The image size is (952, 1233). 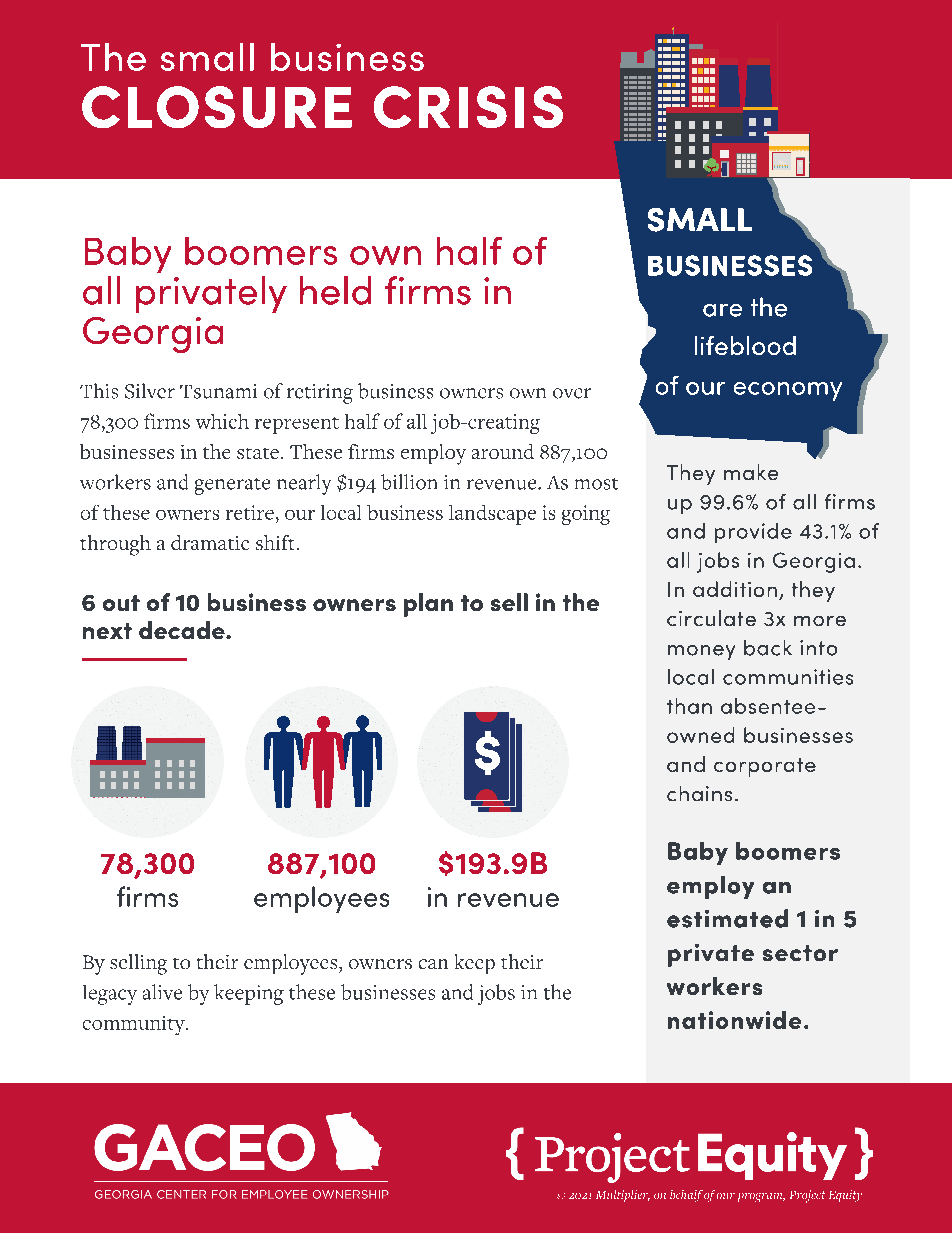 What do you see at coordinates (162, 992) in the screenshot?
I see `alive` at bounding box center [162, 992].
